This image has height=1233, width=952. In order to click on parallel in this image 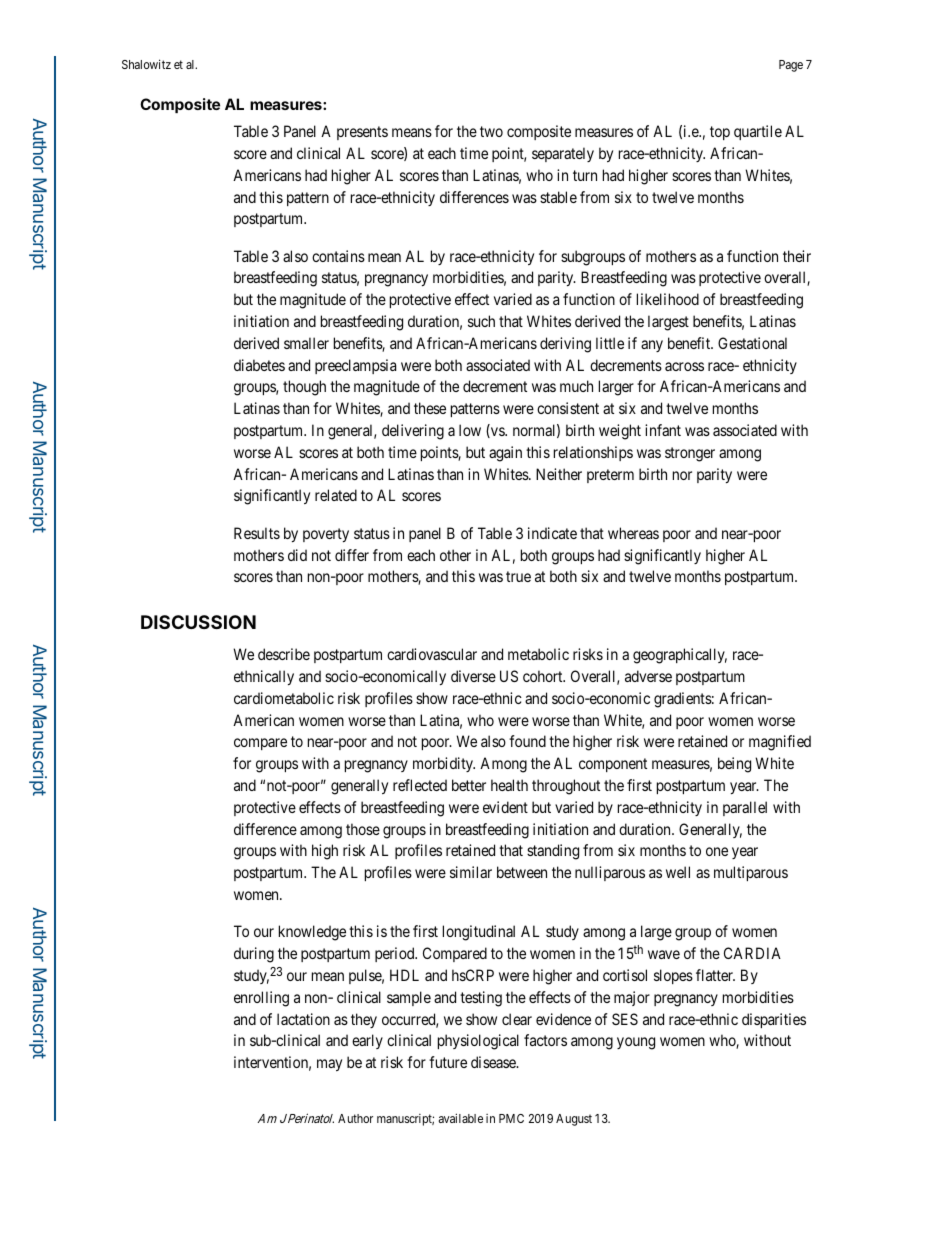, I will do `click(745, 808)`.
